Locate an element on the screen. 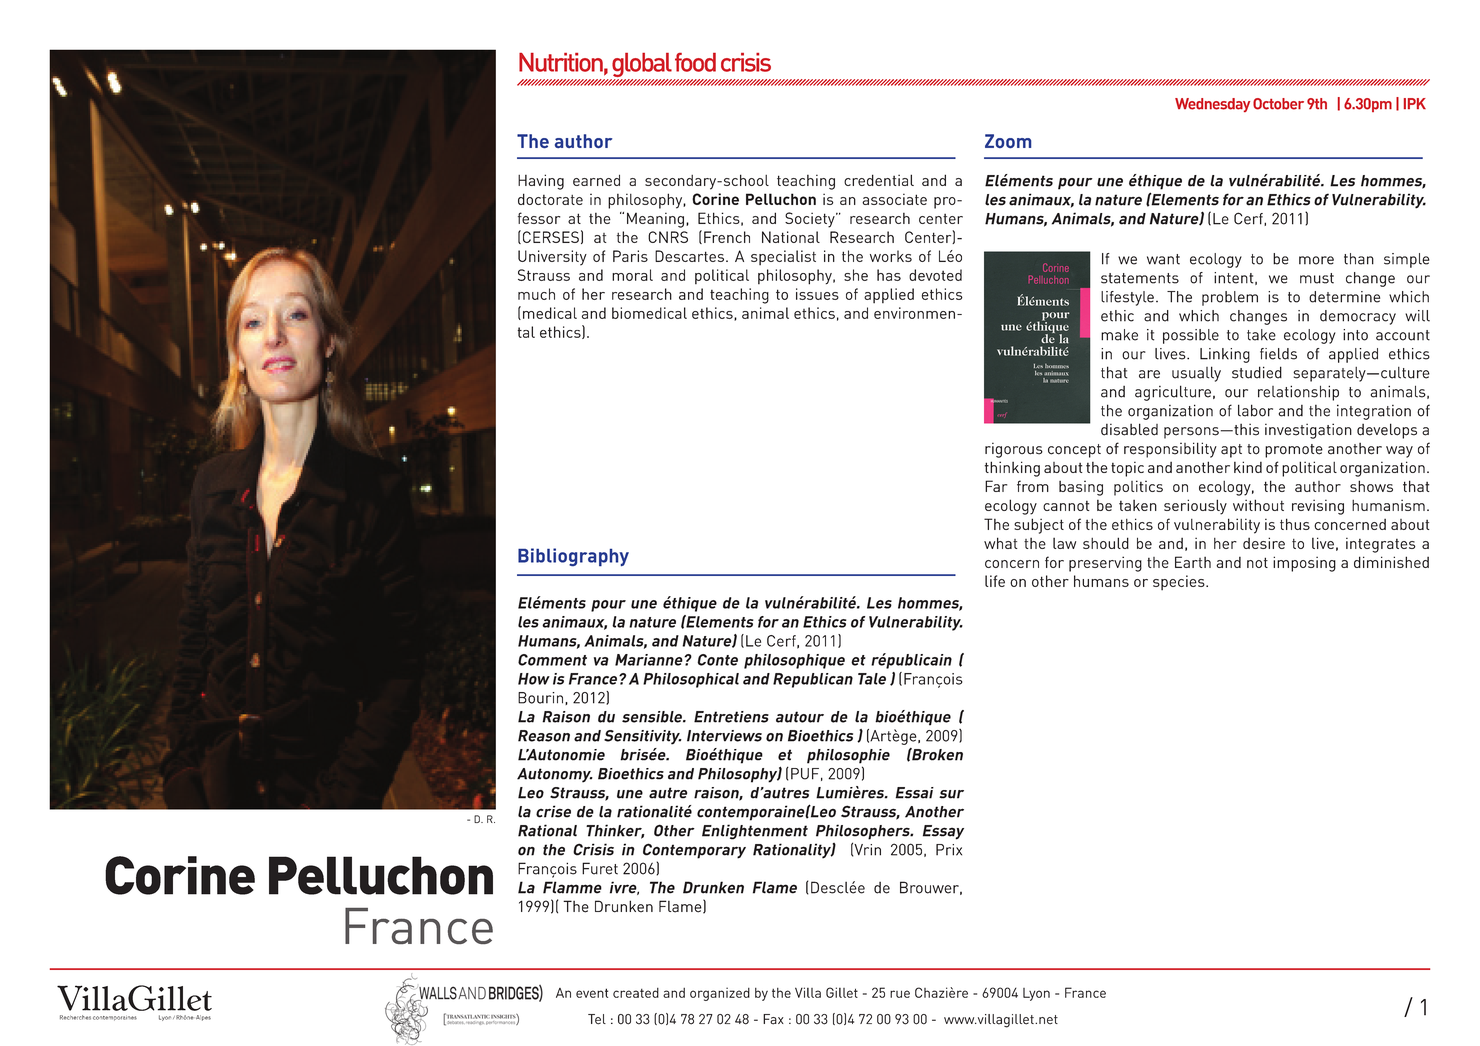 This screenshot has height=1046, width=1480. moral is located at coordinates (632, 275).
